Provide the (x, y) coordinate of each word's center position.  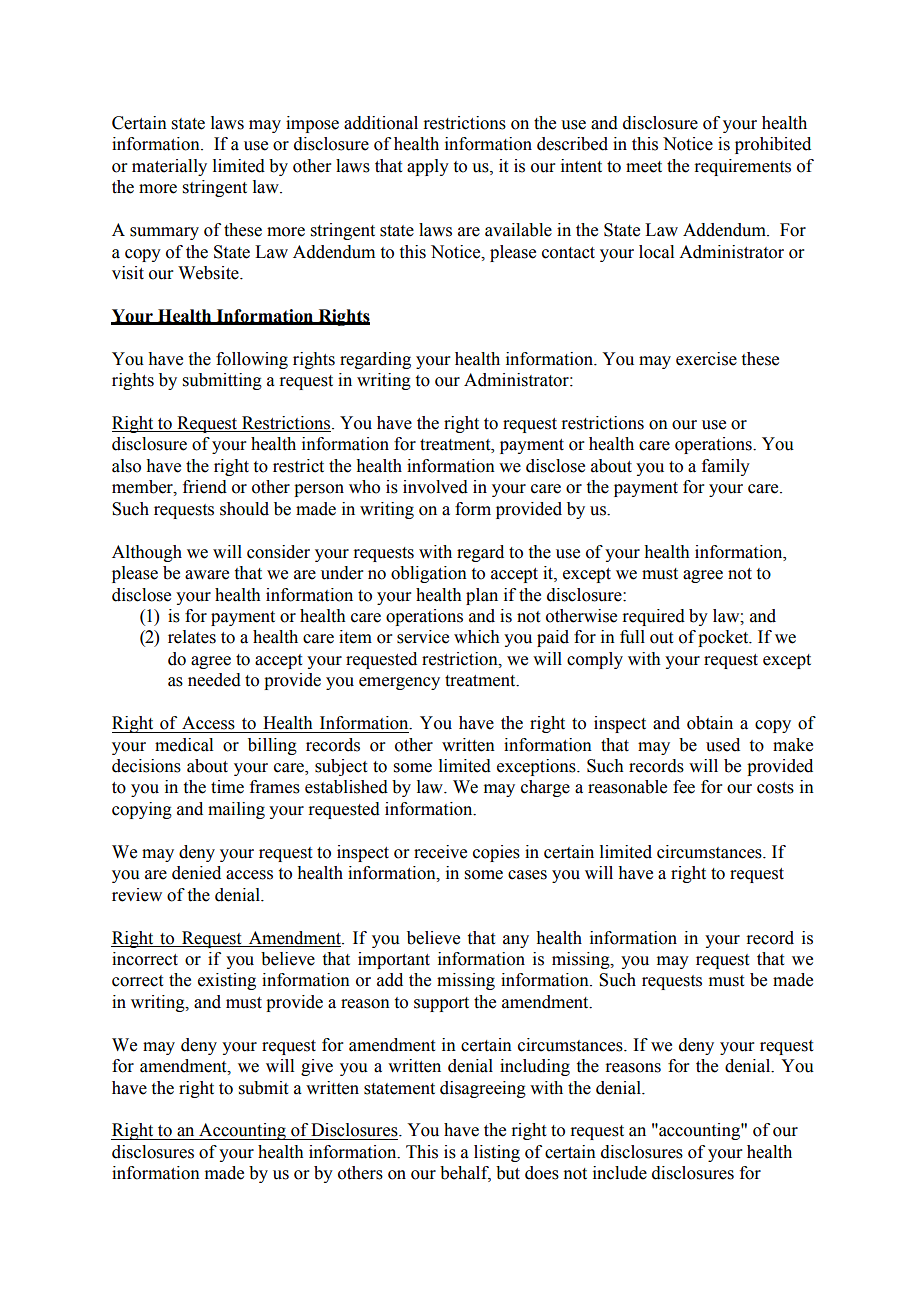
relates (192, 637)
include (620, 1173)
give (317, 1067)
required (653, 617)
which (477, 637)
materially (169, 167)
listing (497, 1153)
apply (428, 167)
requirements (742, 167)
